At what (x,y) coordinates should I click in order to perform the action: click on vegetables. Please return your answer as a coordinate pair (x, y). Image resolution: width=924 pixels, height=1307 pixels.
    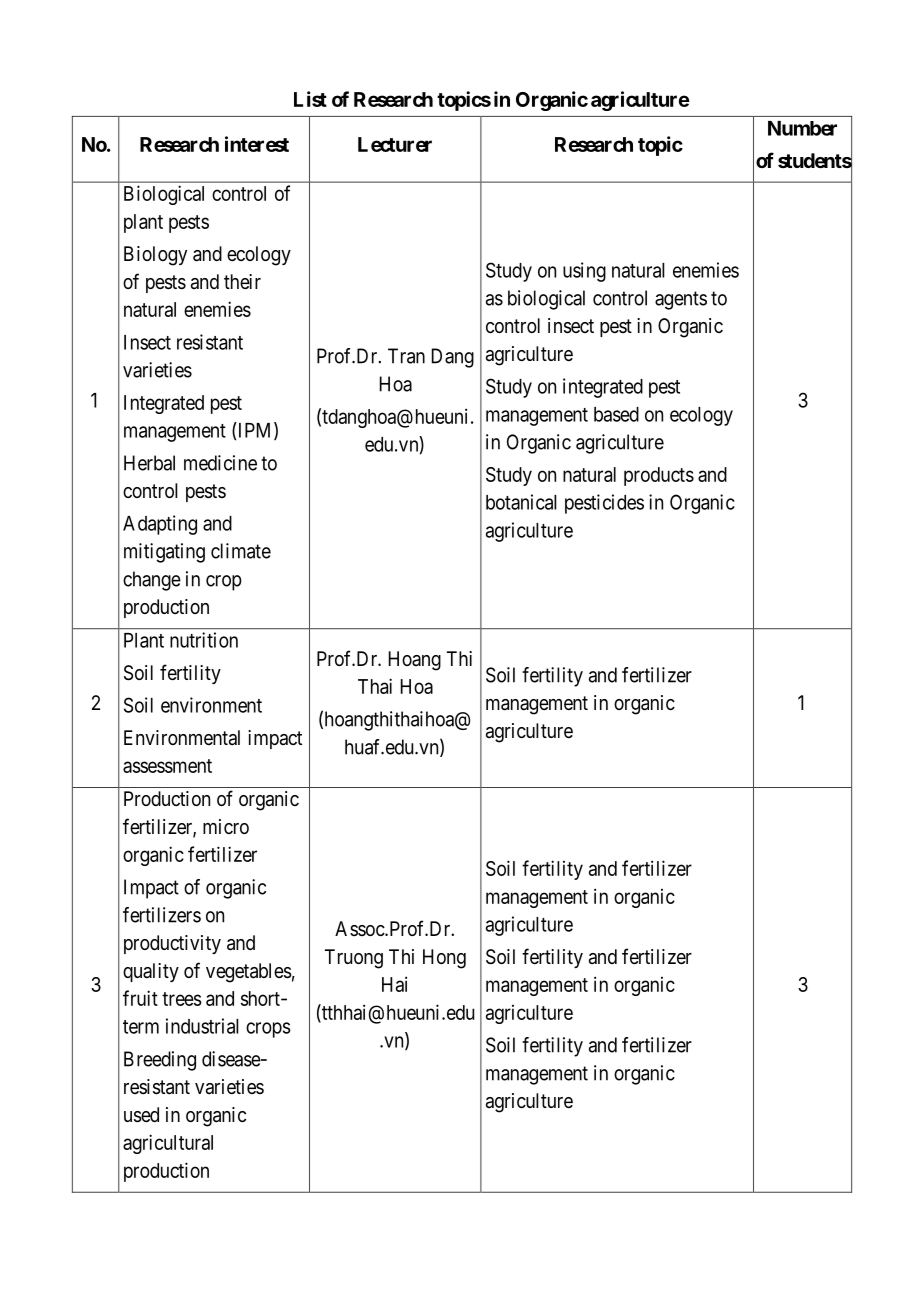
    Looking at the image, I should click on (249, 973).
